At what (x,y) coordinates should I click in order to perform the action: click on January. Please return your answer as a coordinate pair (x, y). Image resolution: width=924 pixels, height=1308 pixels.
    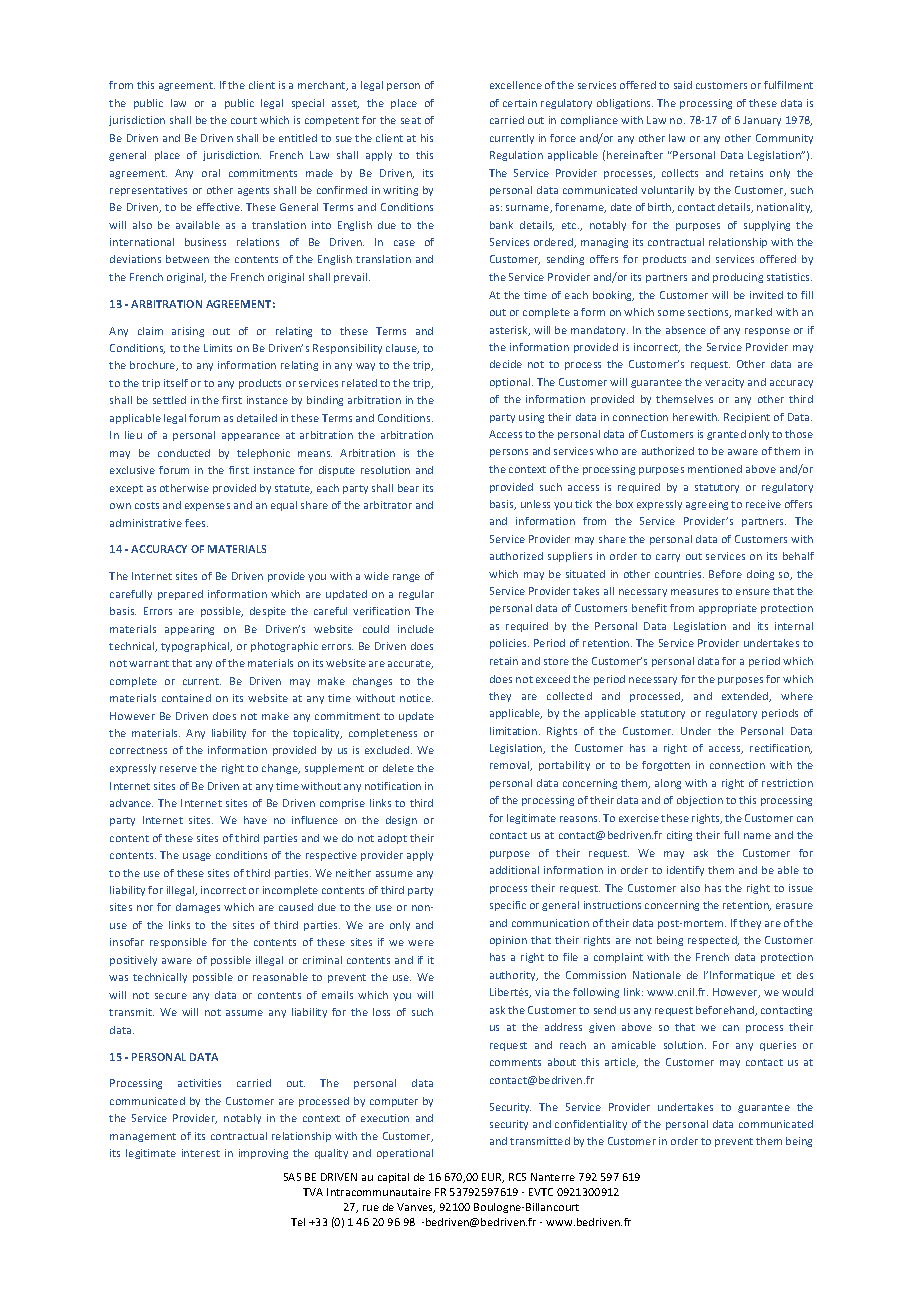
    Looking at the image, I should click on (762, 121).
